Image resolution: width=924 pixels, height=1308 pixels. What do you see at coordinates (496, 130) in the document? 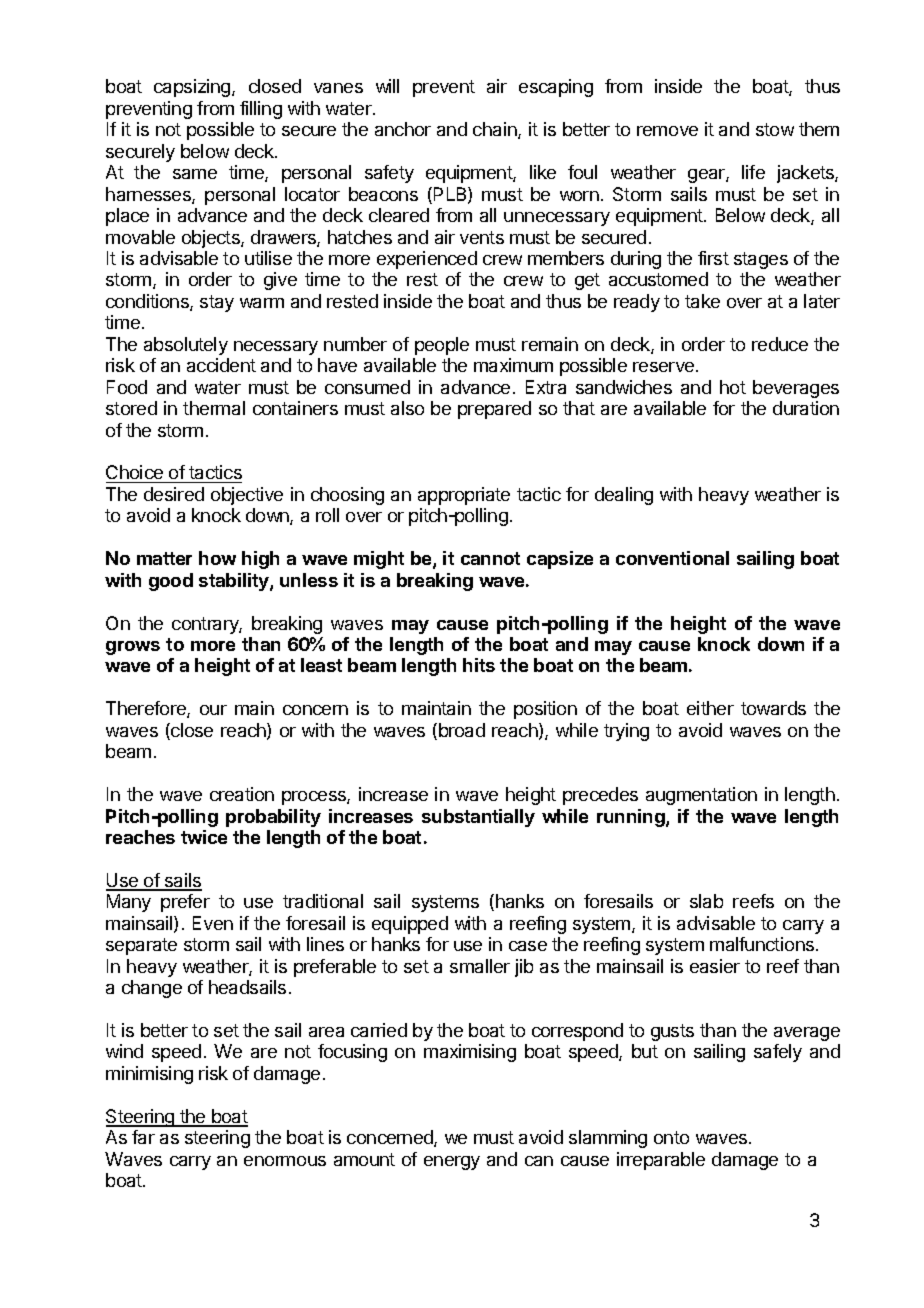
I see `chain` at bounding box center [496, 130].
